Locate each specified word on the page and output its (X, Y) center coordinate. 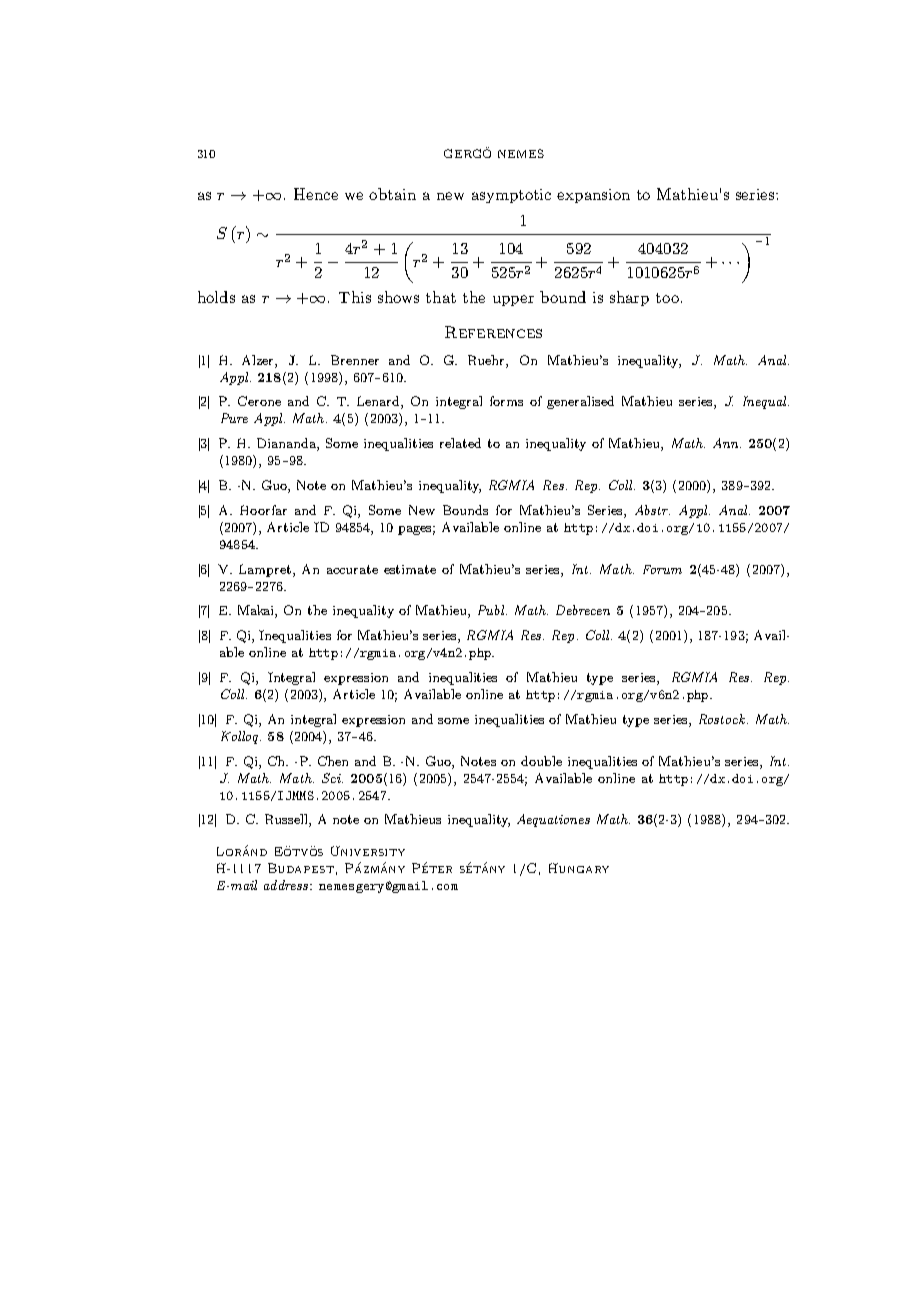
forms (506, 401)
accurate (352, 569)
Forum (662, 569)
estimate (410, 569)
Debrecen (583, 610)
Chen (333, 761)
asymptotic (511, 196)
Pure (234, 418)
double (541, 761)
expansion (593, 196)
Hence (316, 194)
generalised (580, 402)
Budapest (301, 868)
